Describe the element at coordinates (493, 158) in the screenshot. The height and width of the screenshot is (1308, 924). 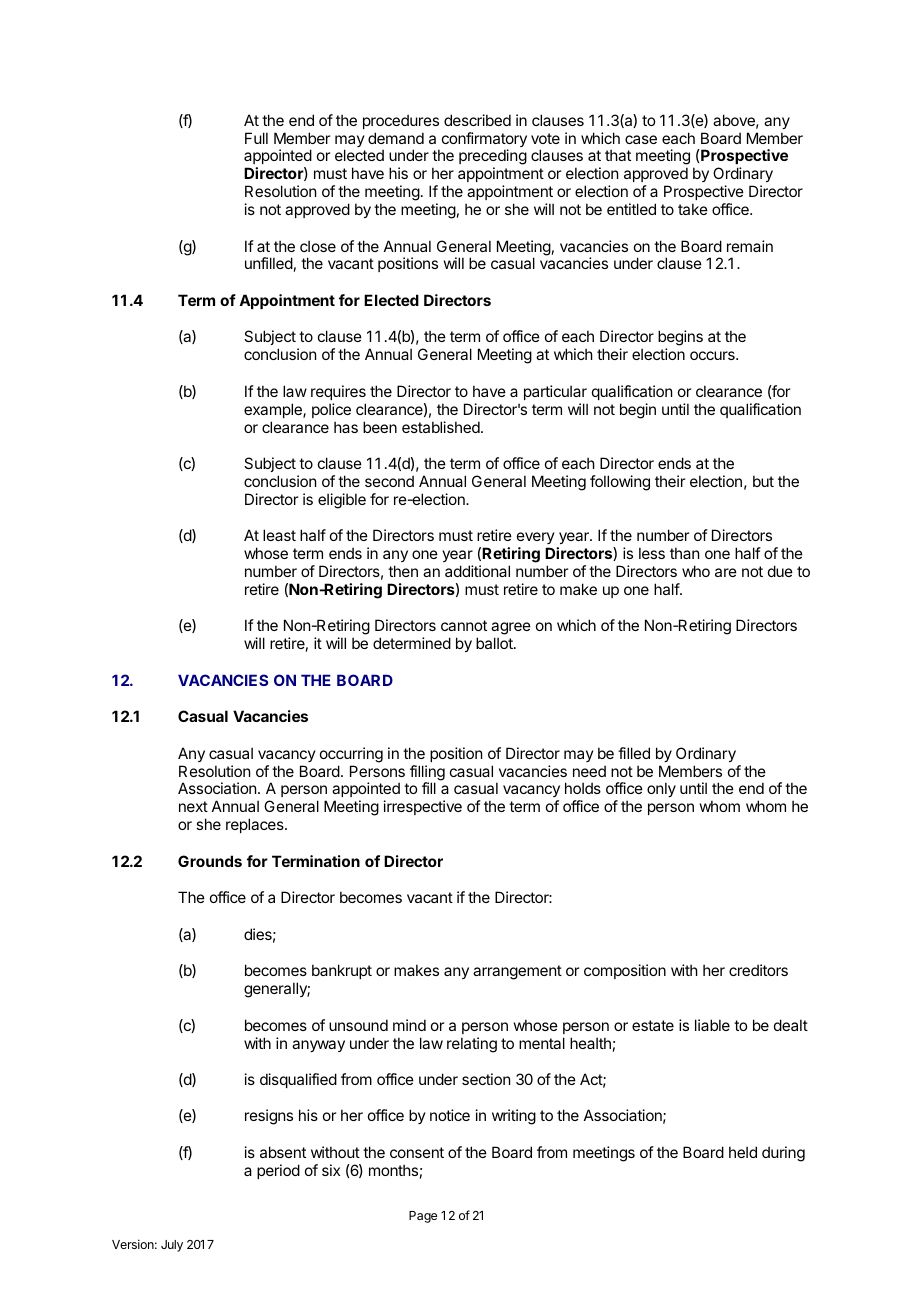
I see `preceding` at that location.
